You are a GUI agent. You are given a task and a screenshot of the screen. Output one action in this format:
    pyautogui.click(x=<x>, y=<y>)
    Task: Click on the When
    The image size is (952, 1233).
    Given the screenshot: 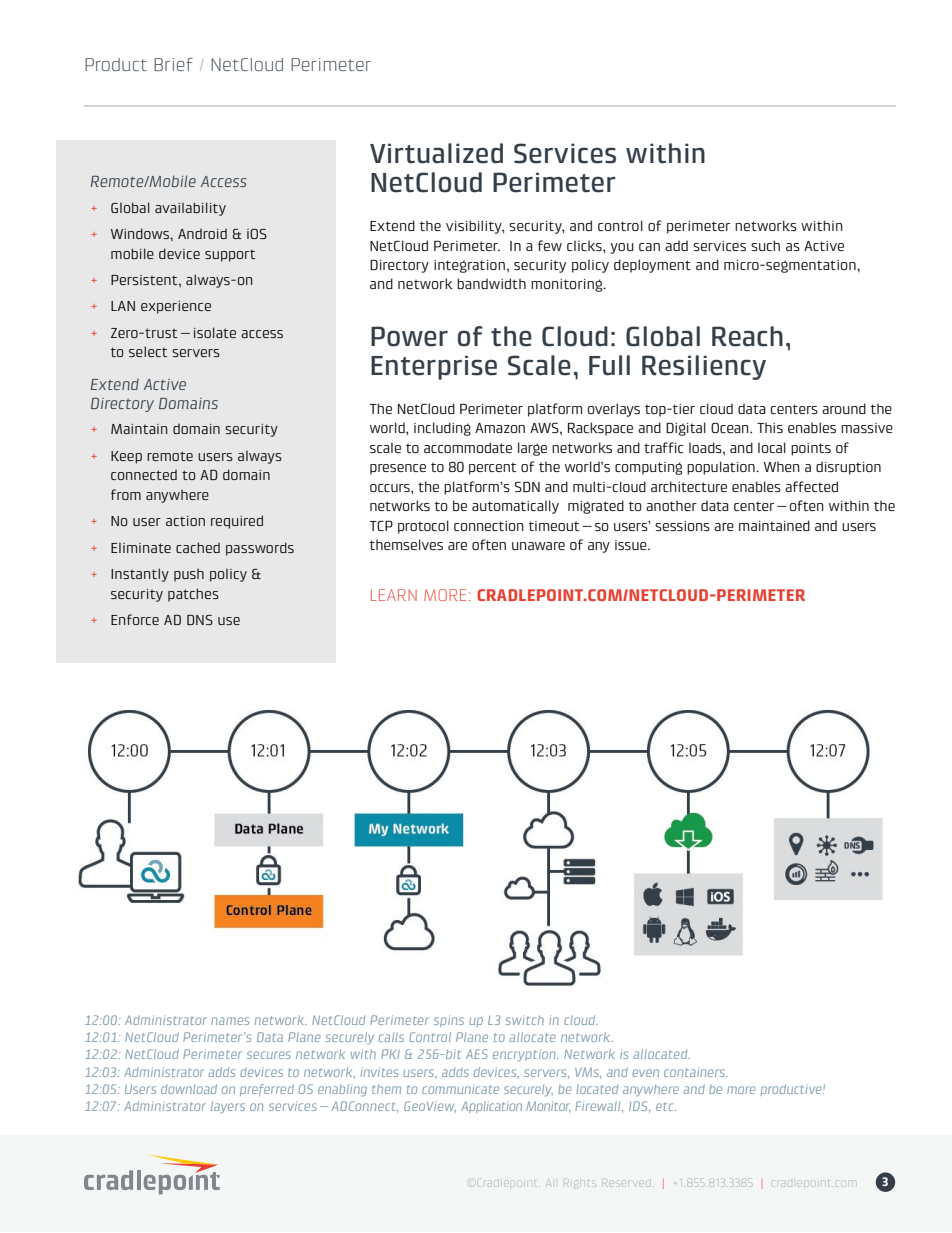 What is the action you would take?
    pyautogui.click(x=782, y=466)
